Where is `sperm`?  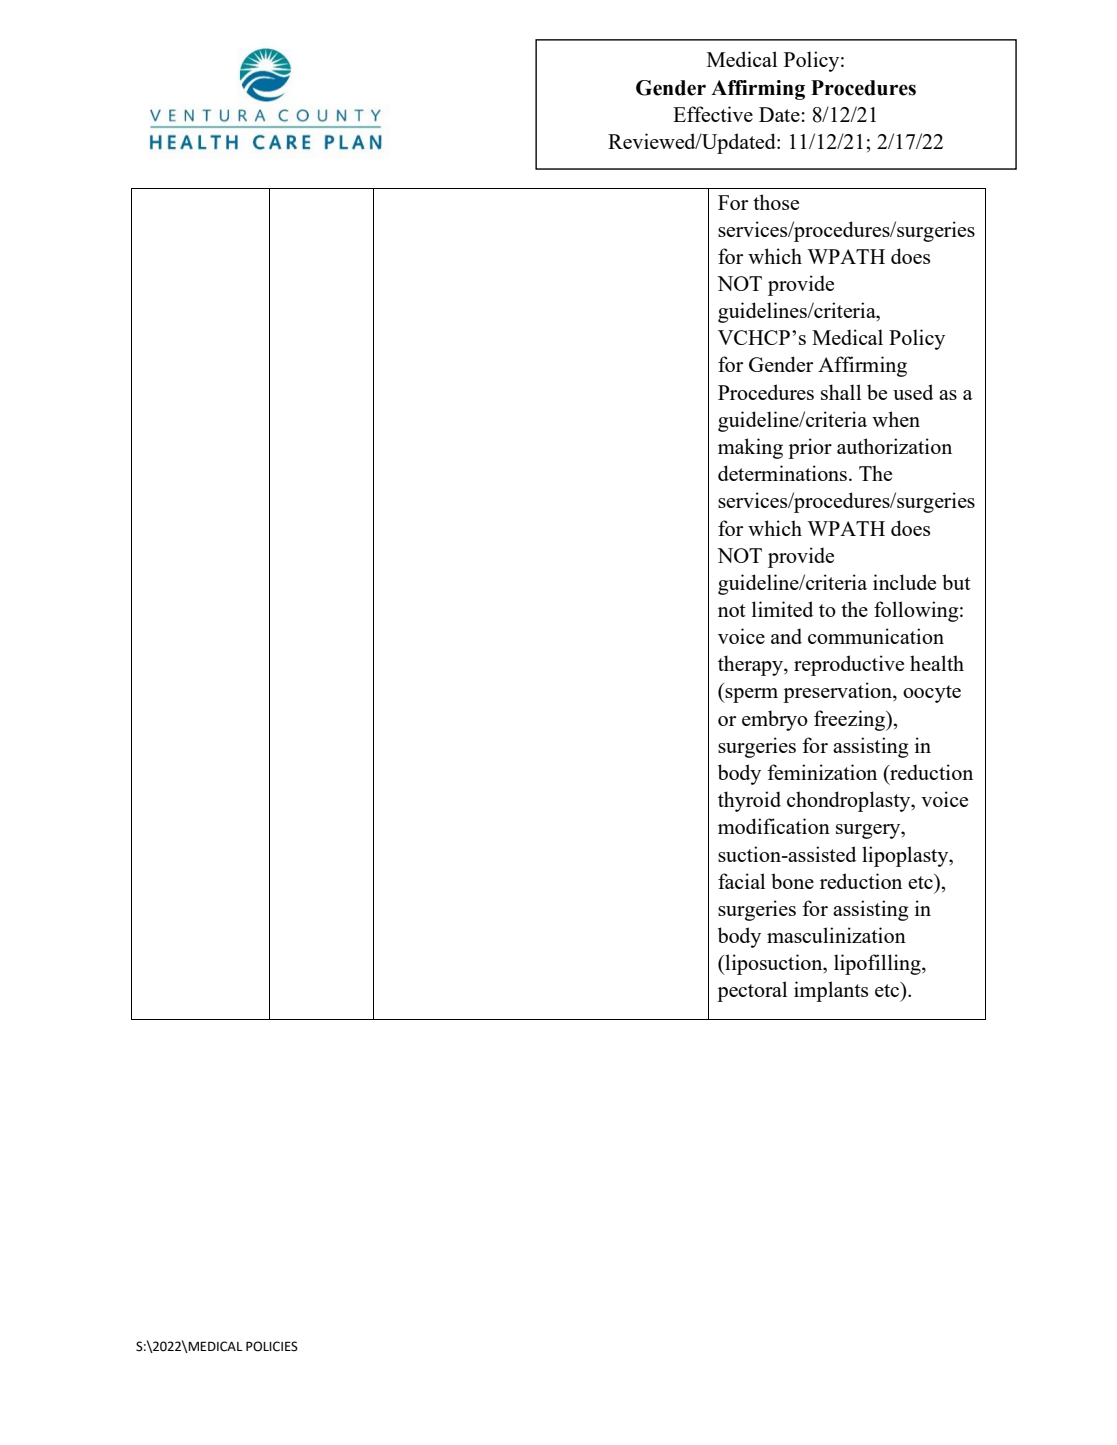 sperm is located at coordinates (751, 695).
